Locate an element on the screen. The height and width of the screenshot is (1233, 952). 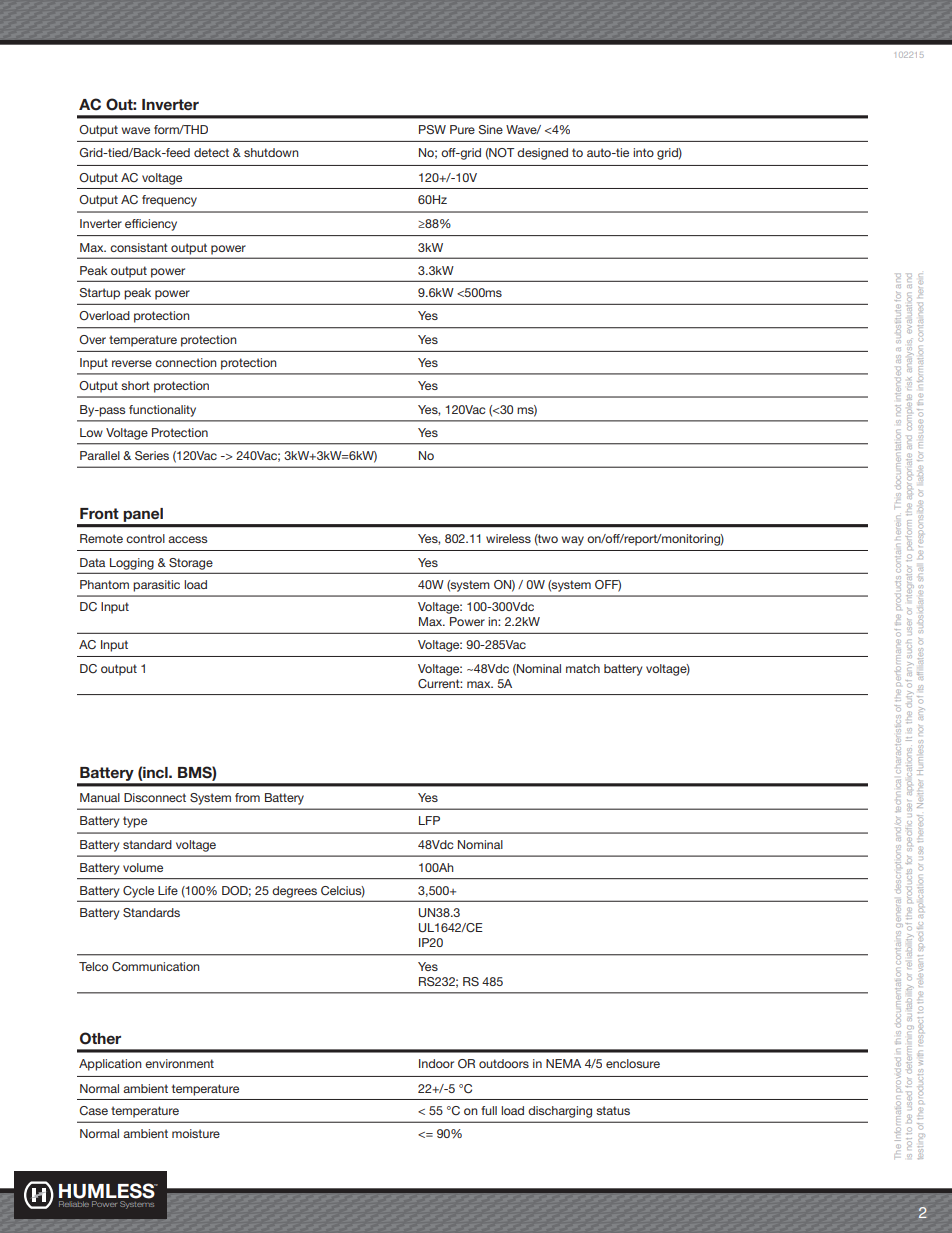
Indoor is located at coordinates (436, 1063).
